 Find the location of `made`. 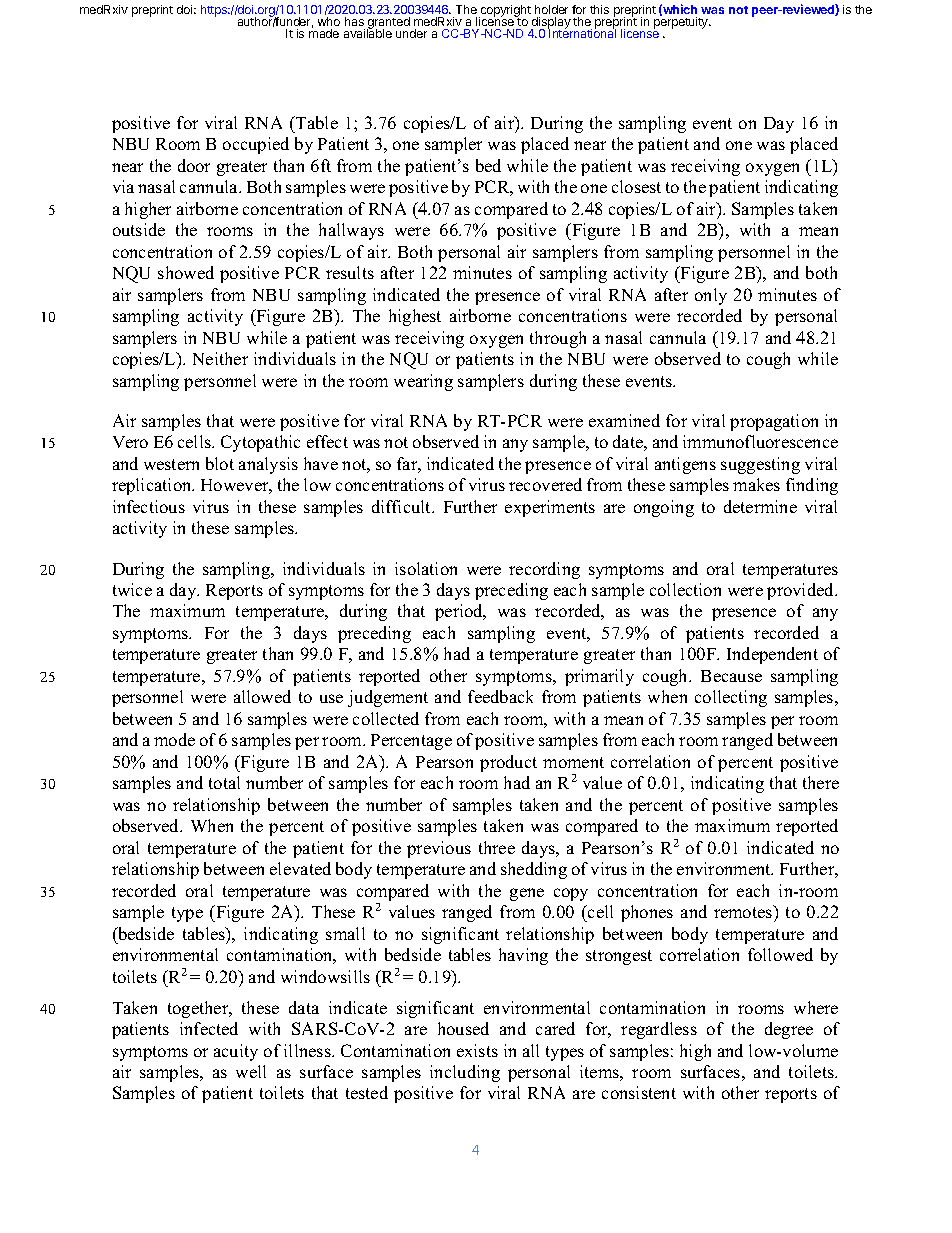

made is located at coordinates (324, 33).
